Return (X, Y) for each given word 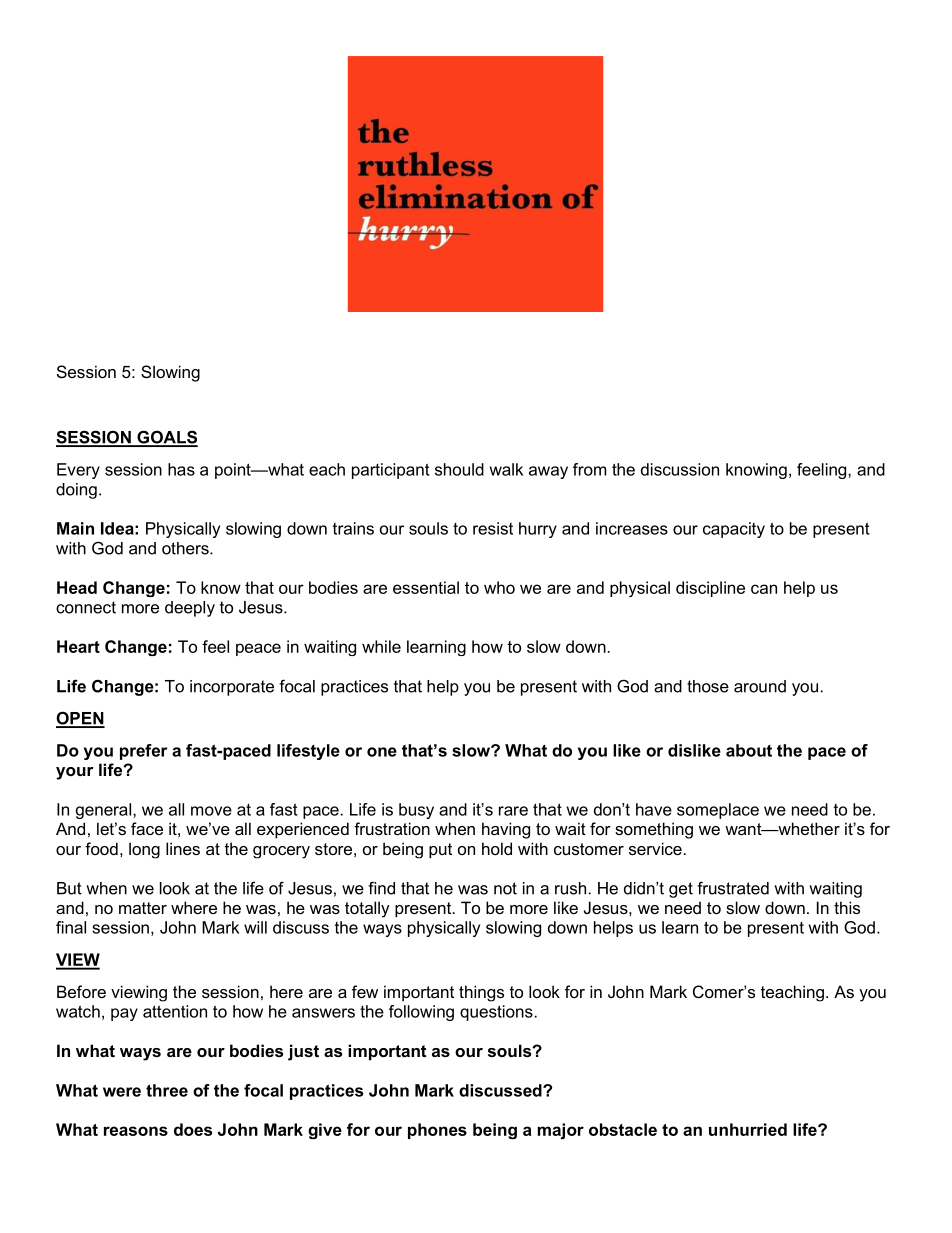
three (167, 1090)
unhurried (748, 1129)
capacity (734, 530)
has (181, 469)
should (459, 469)
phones (437, 1131)
